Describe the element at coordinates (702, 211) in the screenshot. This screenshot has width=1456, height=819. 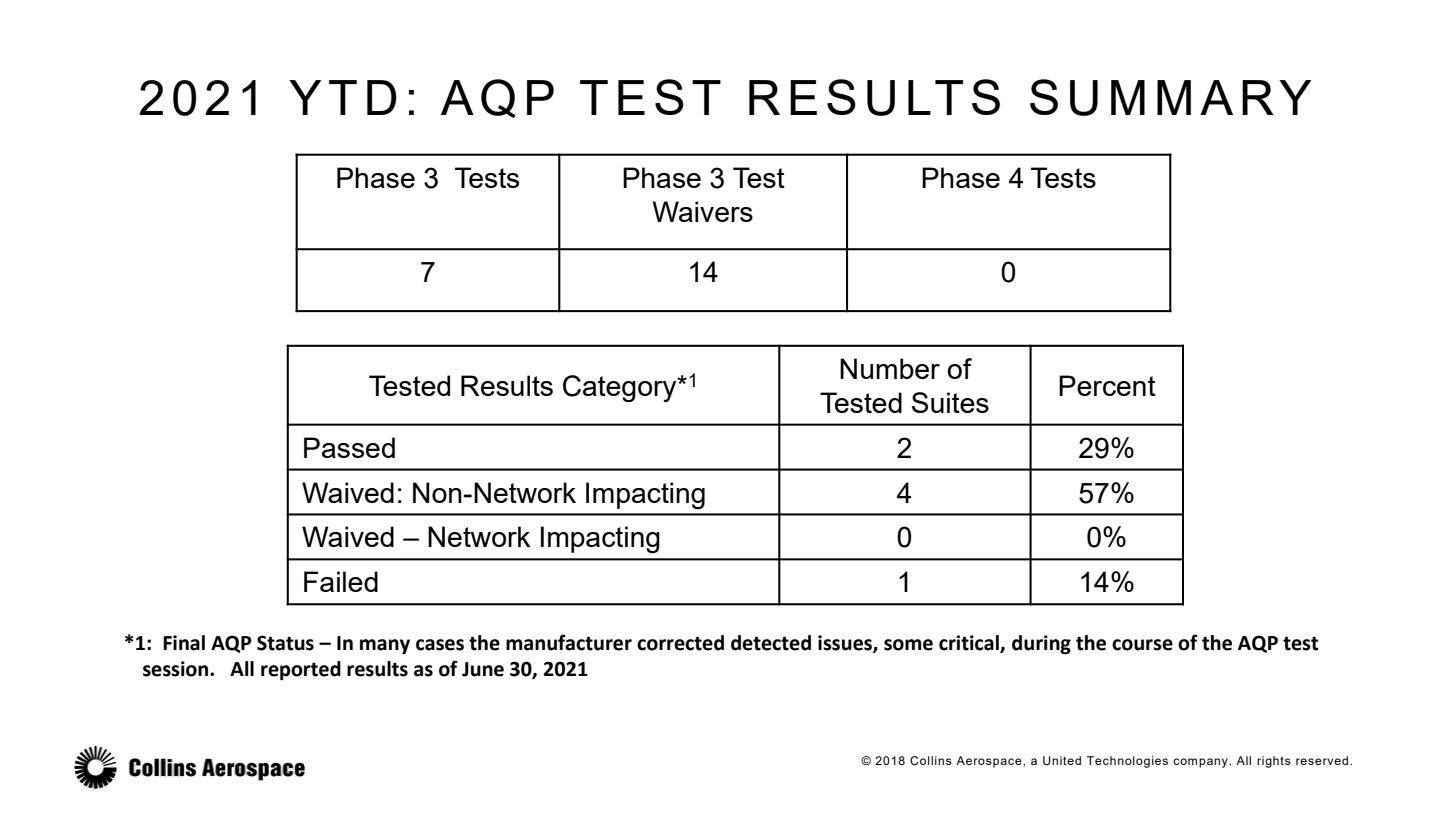
I see `Waivers` at that location.
